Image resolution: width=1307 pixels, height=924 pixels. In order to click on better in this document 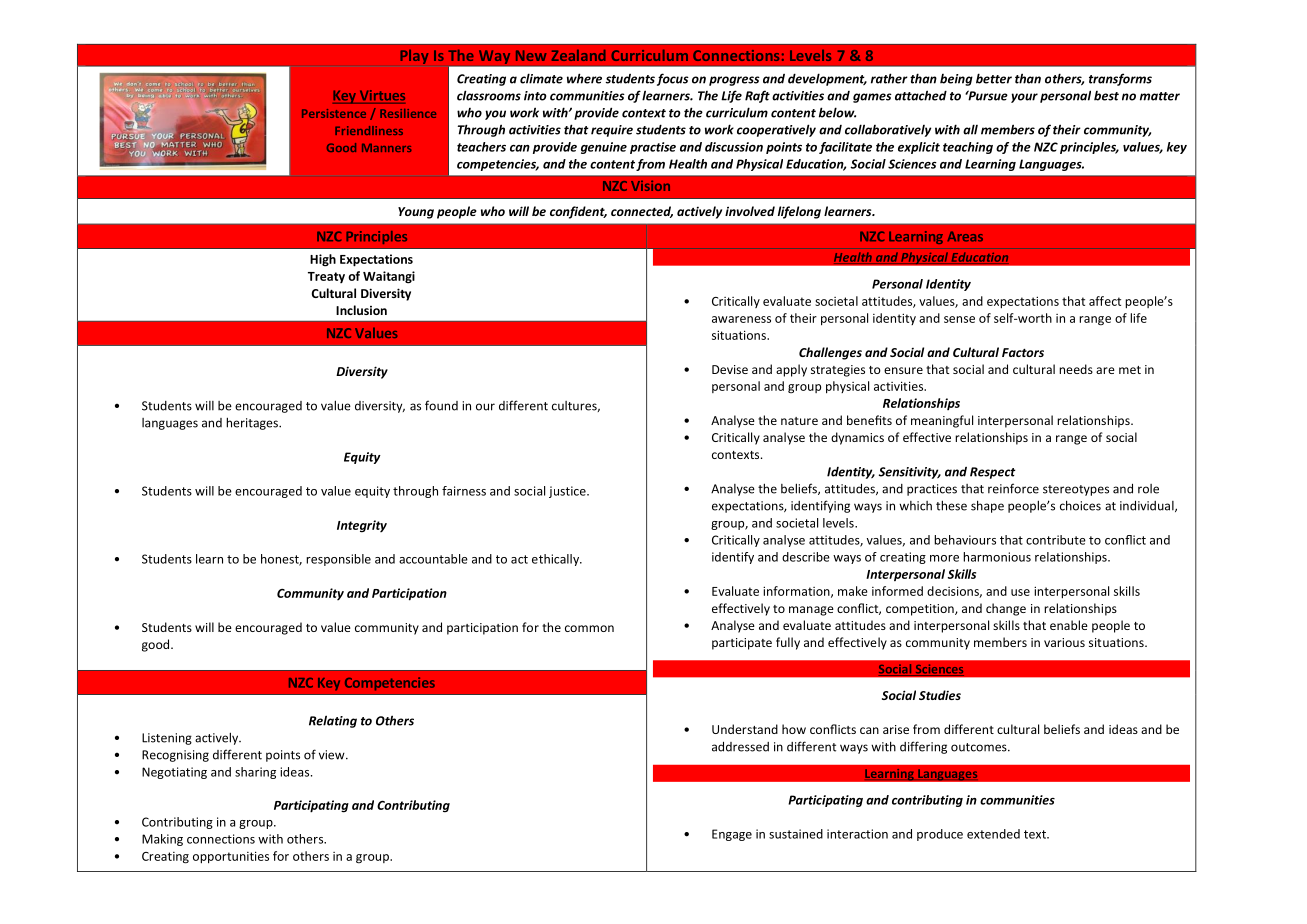, I will do `click(994, 78)`.
